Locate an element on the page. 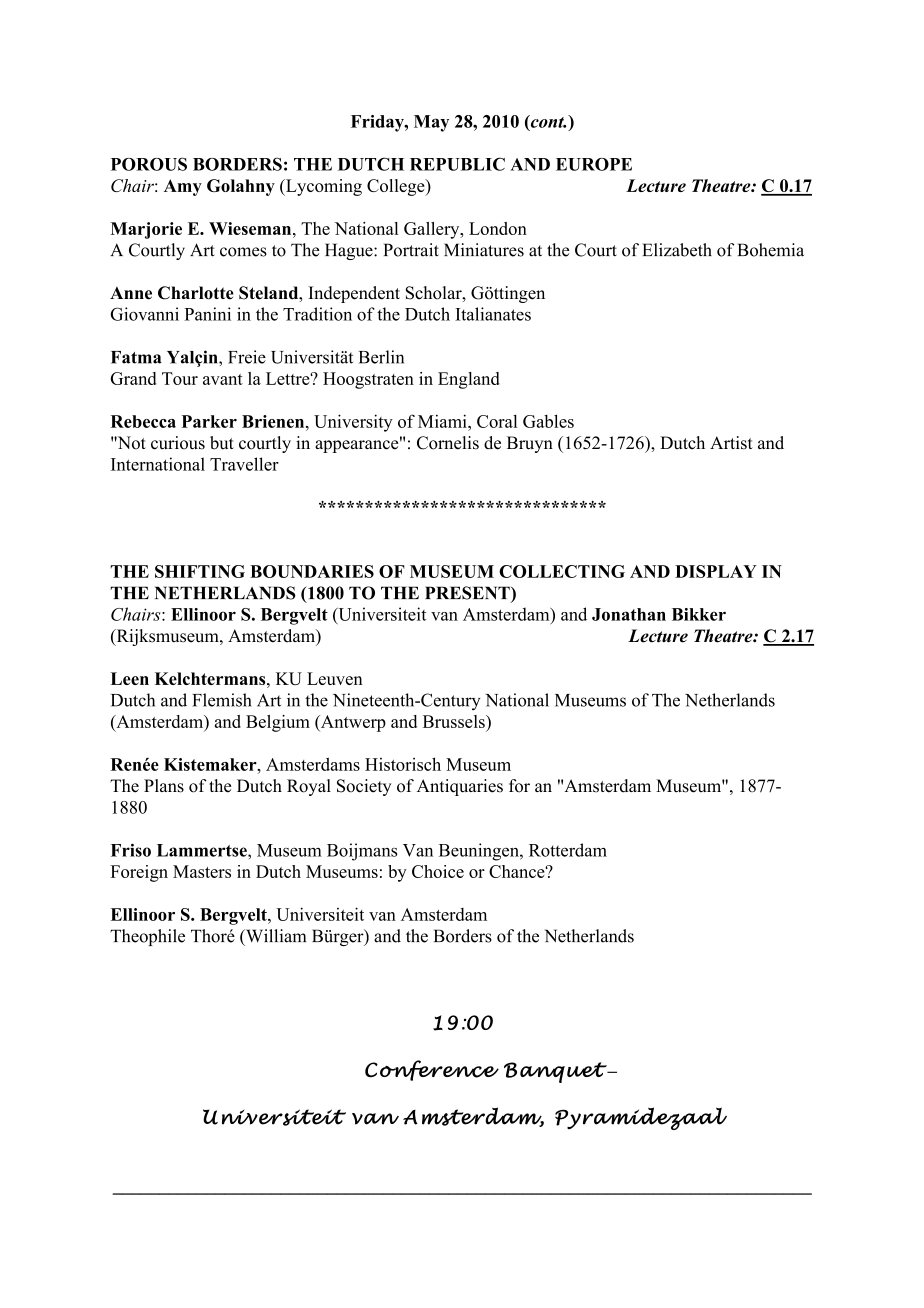 Image resolution: width=924 pixels, height=1308 pixels. Elizabeth is located at coordinates (677, 250).
